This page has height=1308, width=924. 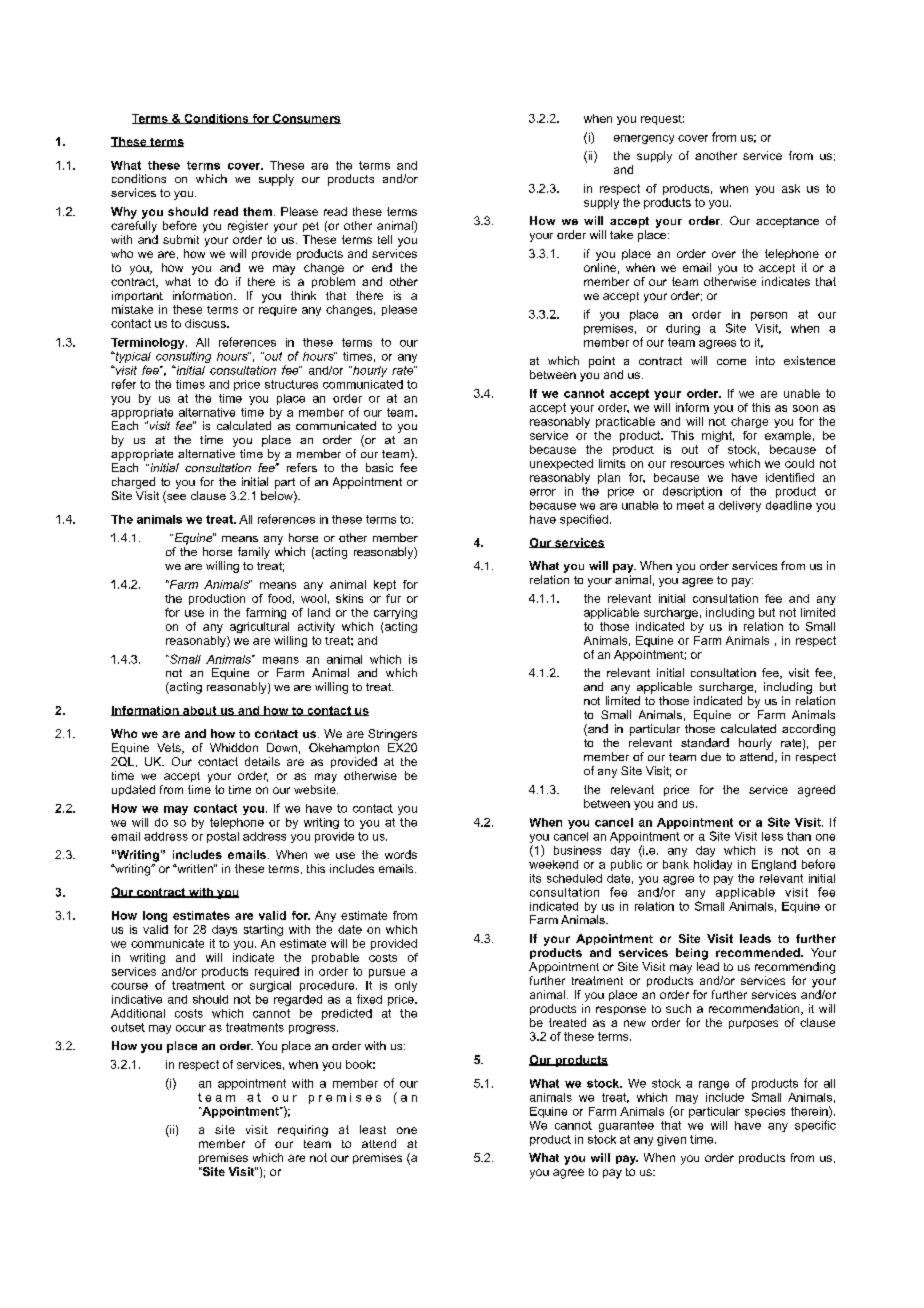 I want to click on carrying, so click(x=395, y=613).
